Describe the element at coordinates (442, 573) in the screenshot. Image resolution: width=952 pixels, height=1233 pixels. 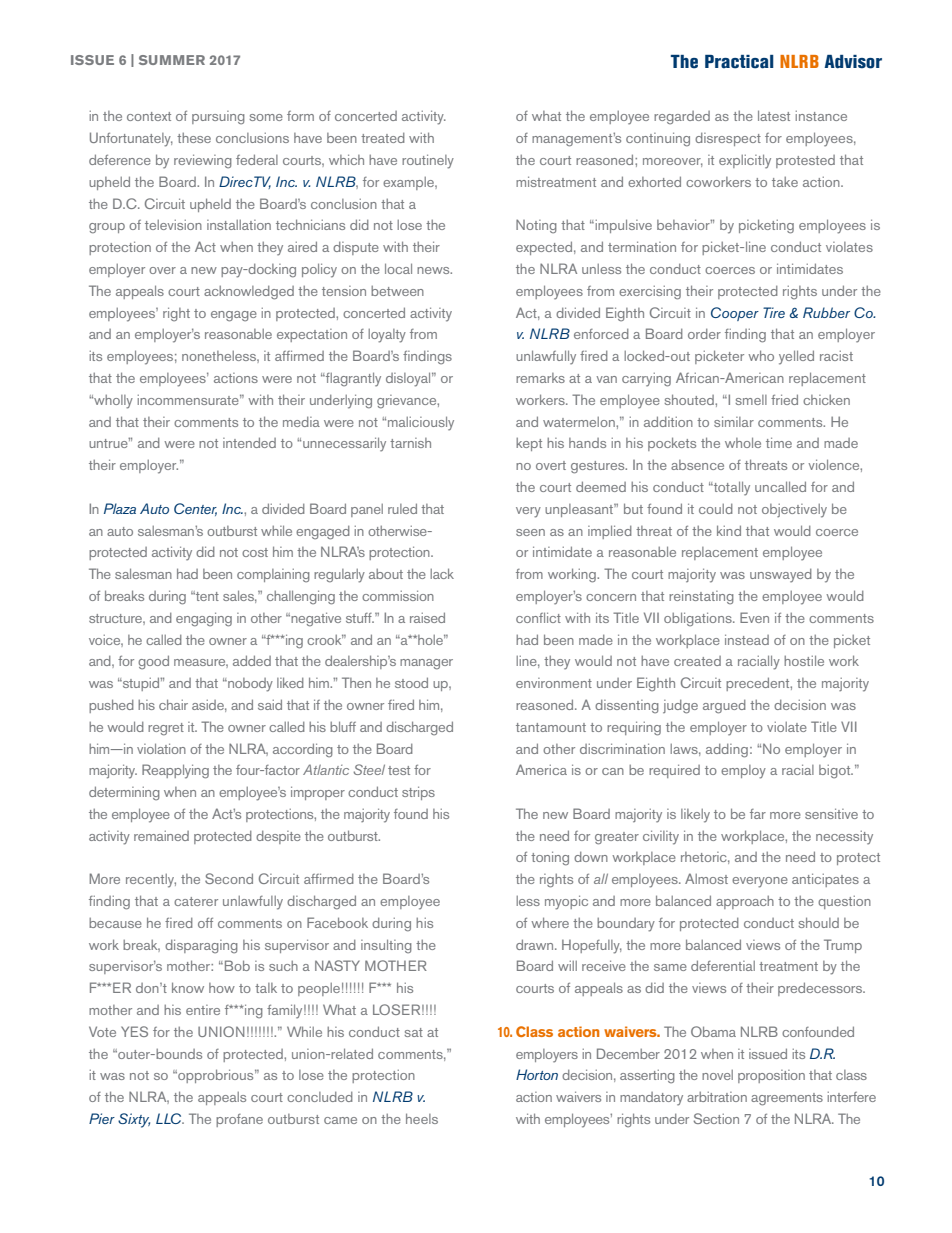
I see `lack` at that location.
